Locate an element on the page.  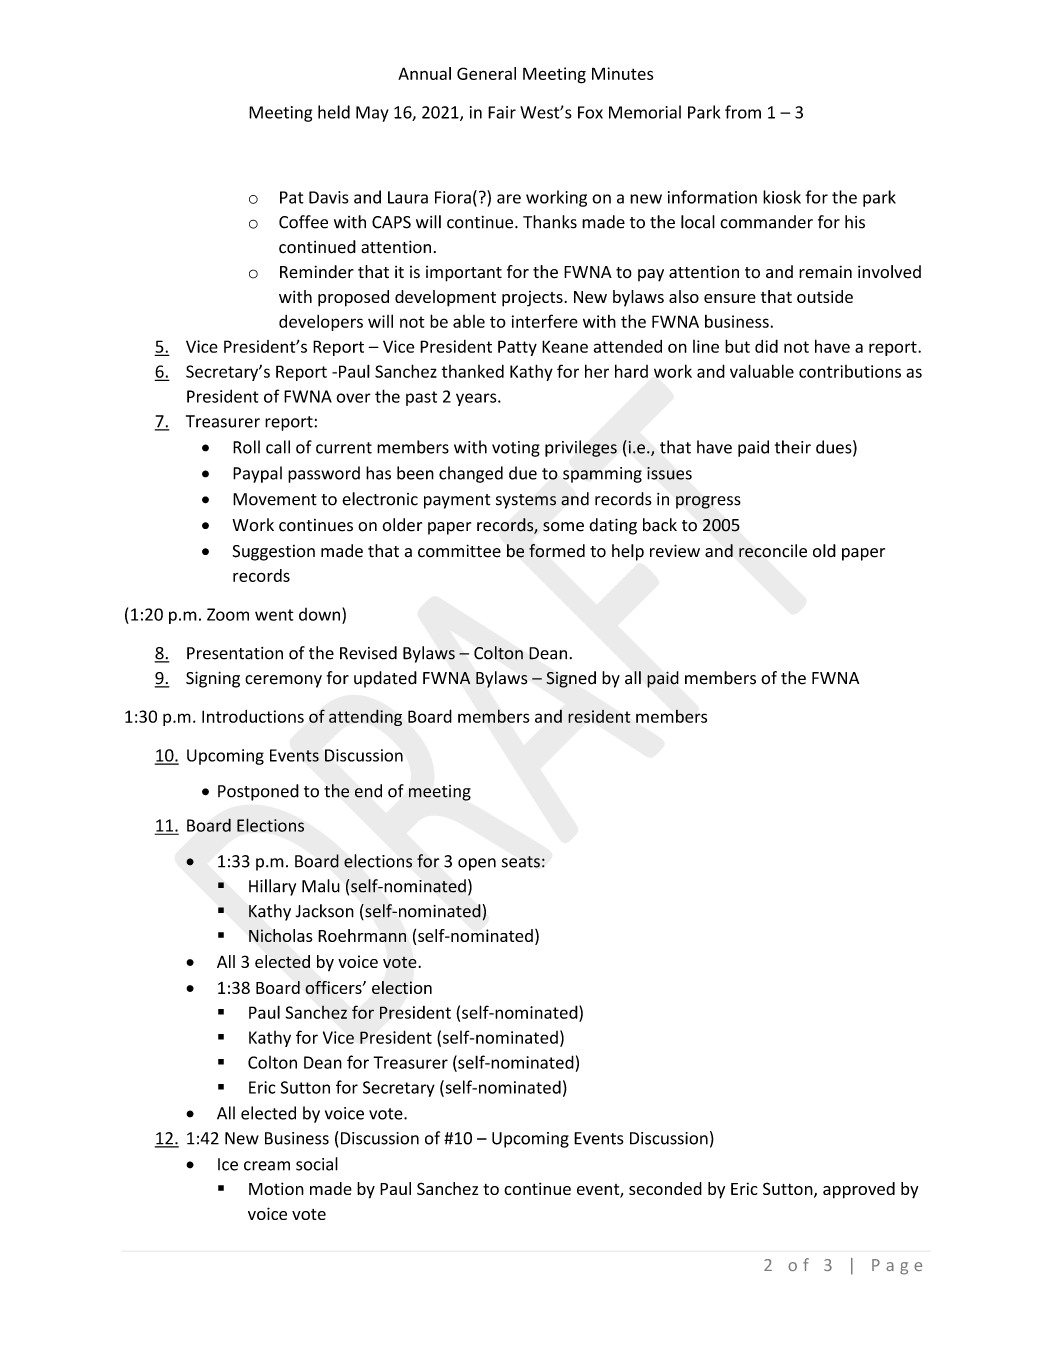
Signed is located at coordinates (571, 679).
